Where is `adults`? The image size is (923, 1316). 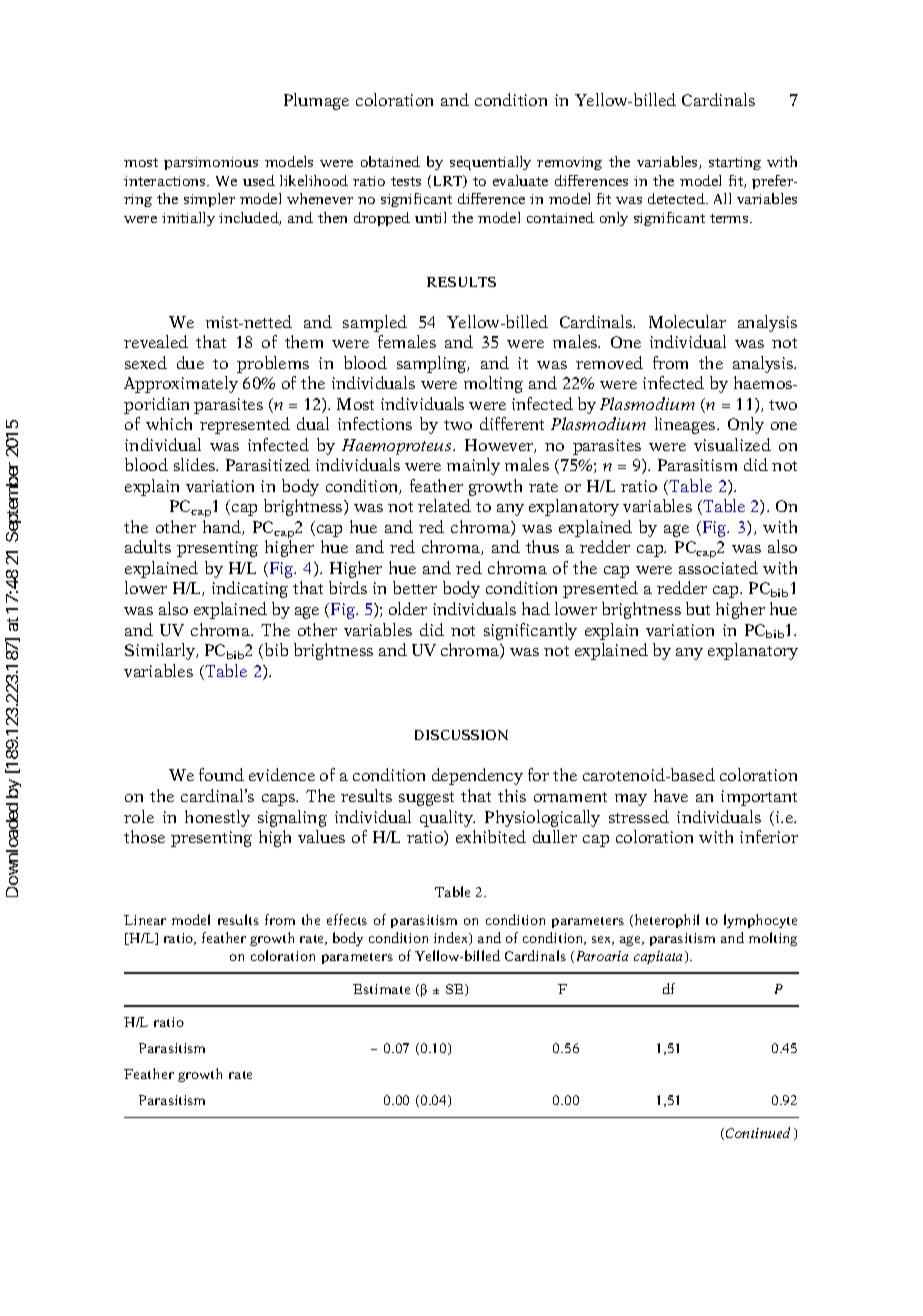 adults is located at coordinates (148, 546).
